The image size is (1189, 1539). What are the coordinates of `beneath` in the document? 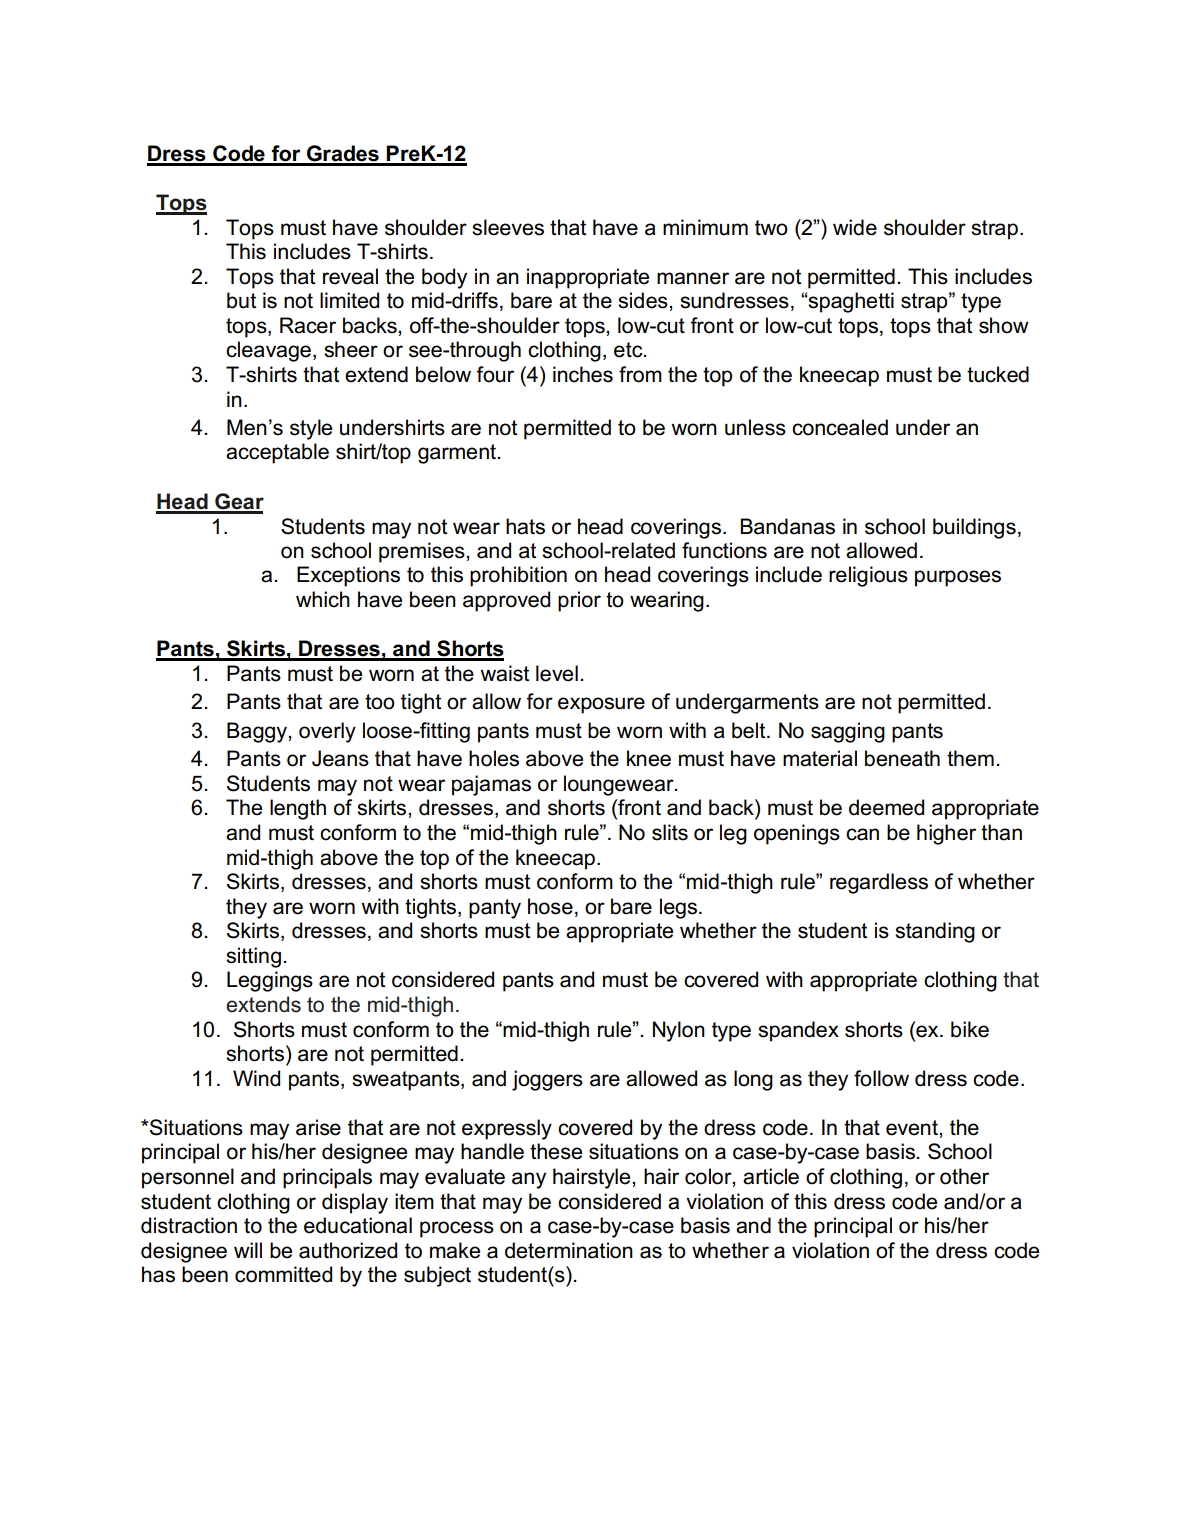 It's located at (902, 758).
